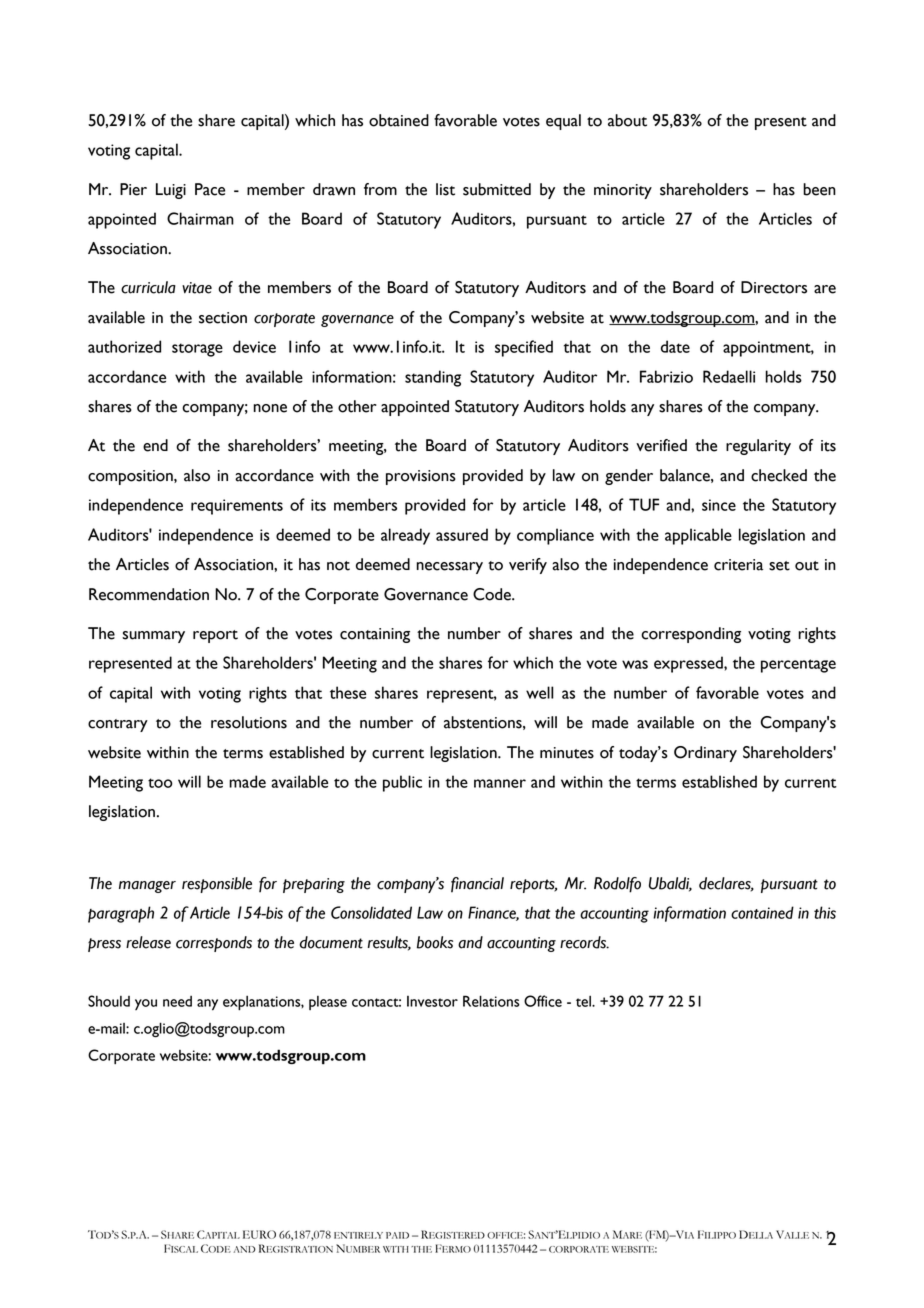 This screenshot has height=1308, width=924. What do you see at coordinates (433, 378) in the screenshot?
I see `standing` at bounding box center [433, 378].
